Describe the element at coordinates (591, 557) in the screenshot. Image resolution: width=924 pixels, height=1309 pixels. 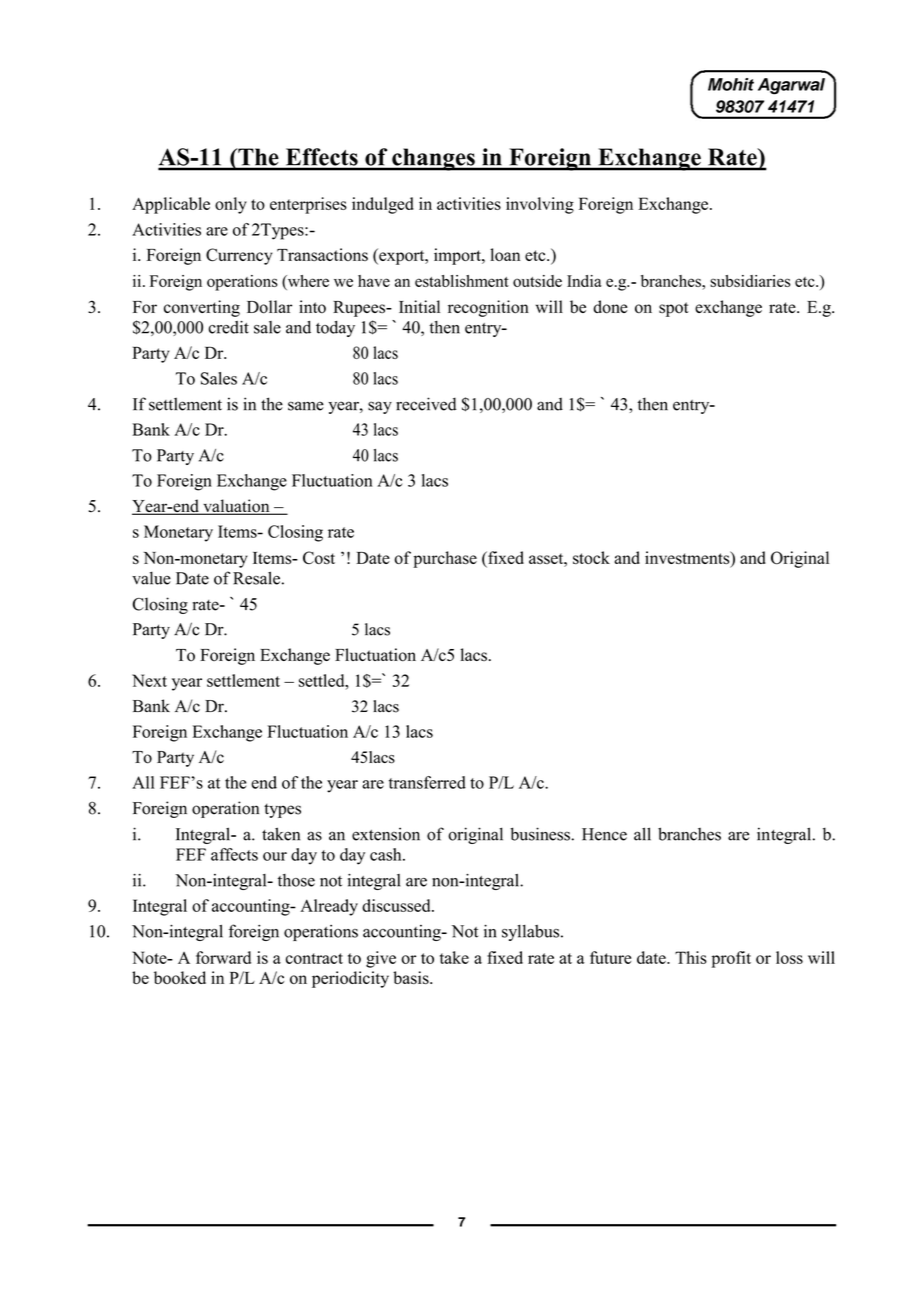
I see `stock` at that location.
